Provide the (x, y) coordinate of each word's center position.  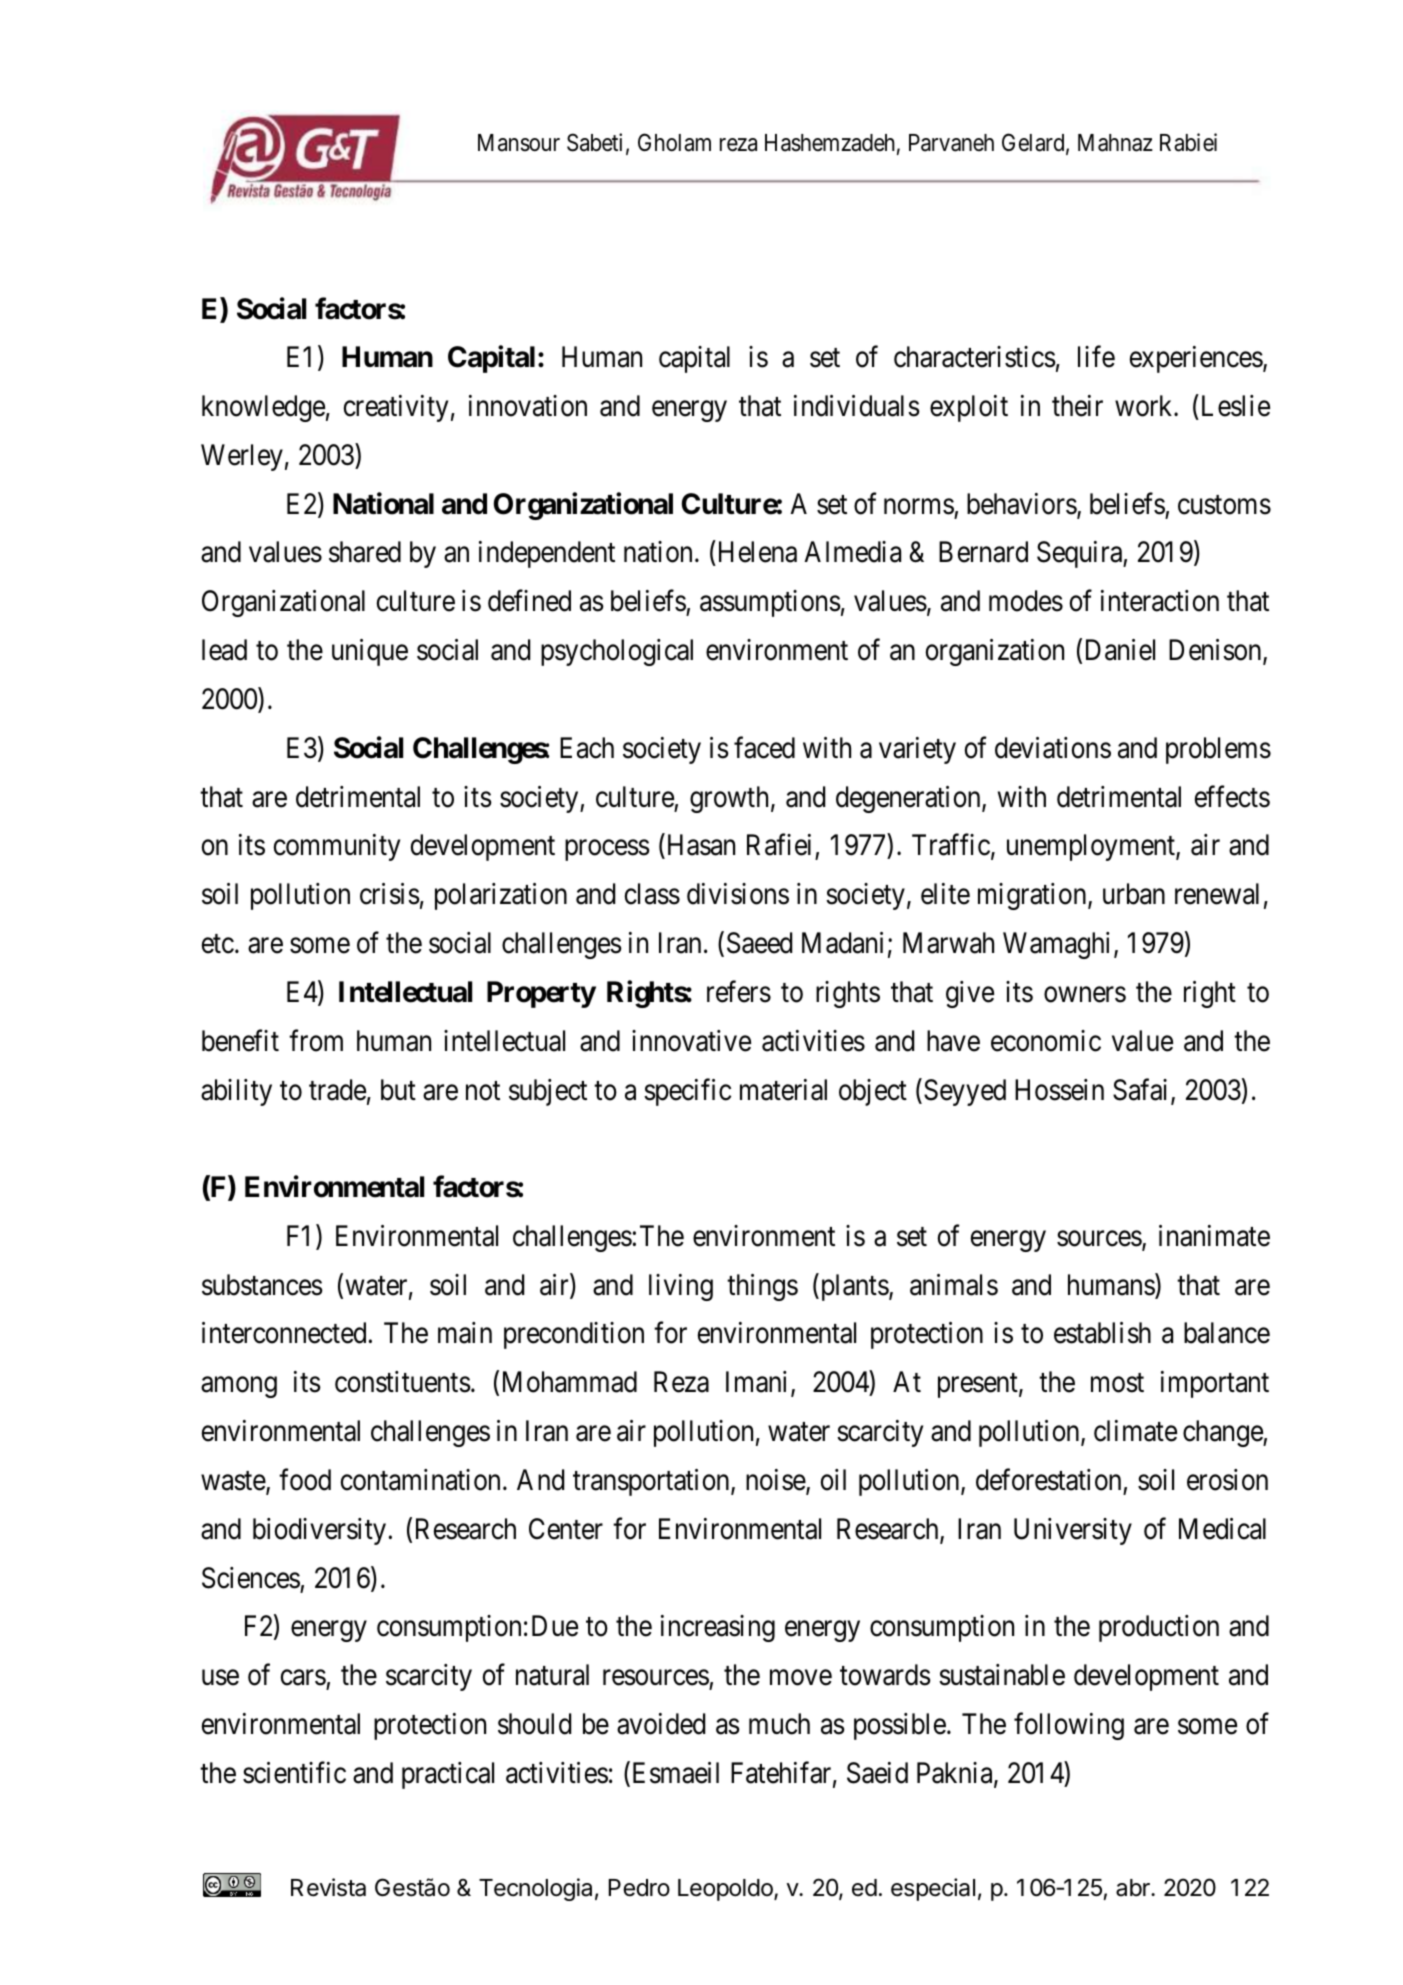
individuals (857, 406)
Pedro (639, 1888)
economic (1046, 1041)
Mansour (519, 143)
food (305, 1480)
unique (370, 652)
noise (776, 1481)
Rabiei (1188, 142)
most (1117, 1383)
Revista (328, 1887)
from (316, 1040)
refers (739, 992)
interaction (1160, 601)
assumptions (770, 603)
